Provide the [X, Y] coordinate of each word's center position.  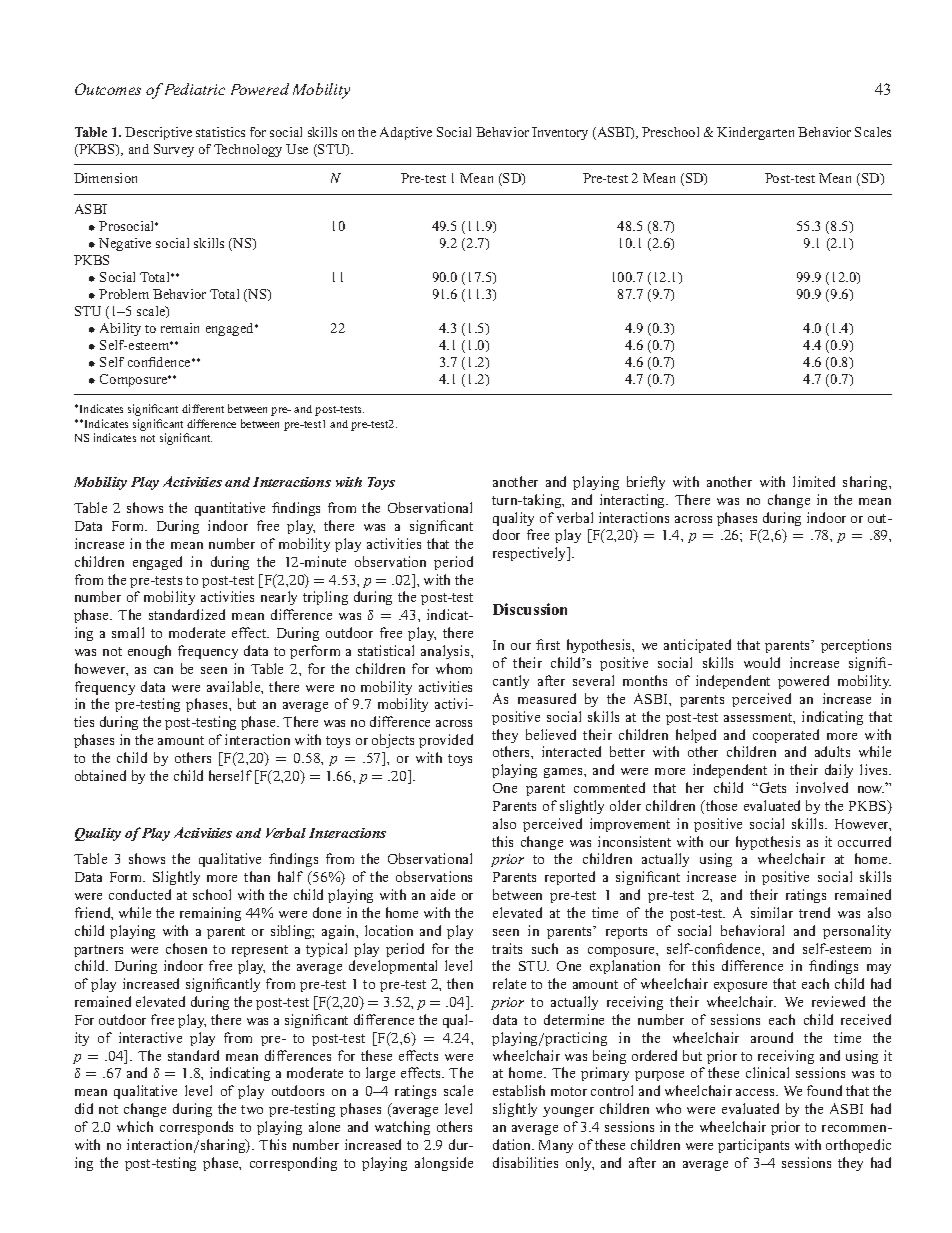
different [203, 408]
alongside [444, 1164]
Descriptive [158, 133]
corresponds [196, 1128]
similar [772, 912]
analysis [446, 652]
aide [443, 894]
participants [753, 1146]
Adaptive [406, 133]
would [762, 662]
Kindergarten [755, 133]
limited [814, 481]
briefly [646, 483]
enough [149, 652]
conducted [140, 894]
